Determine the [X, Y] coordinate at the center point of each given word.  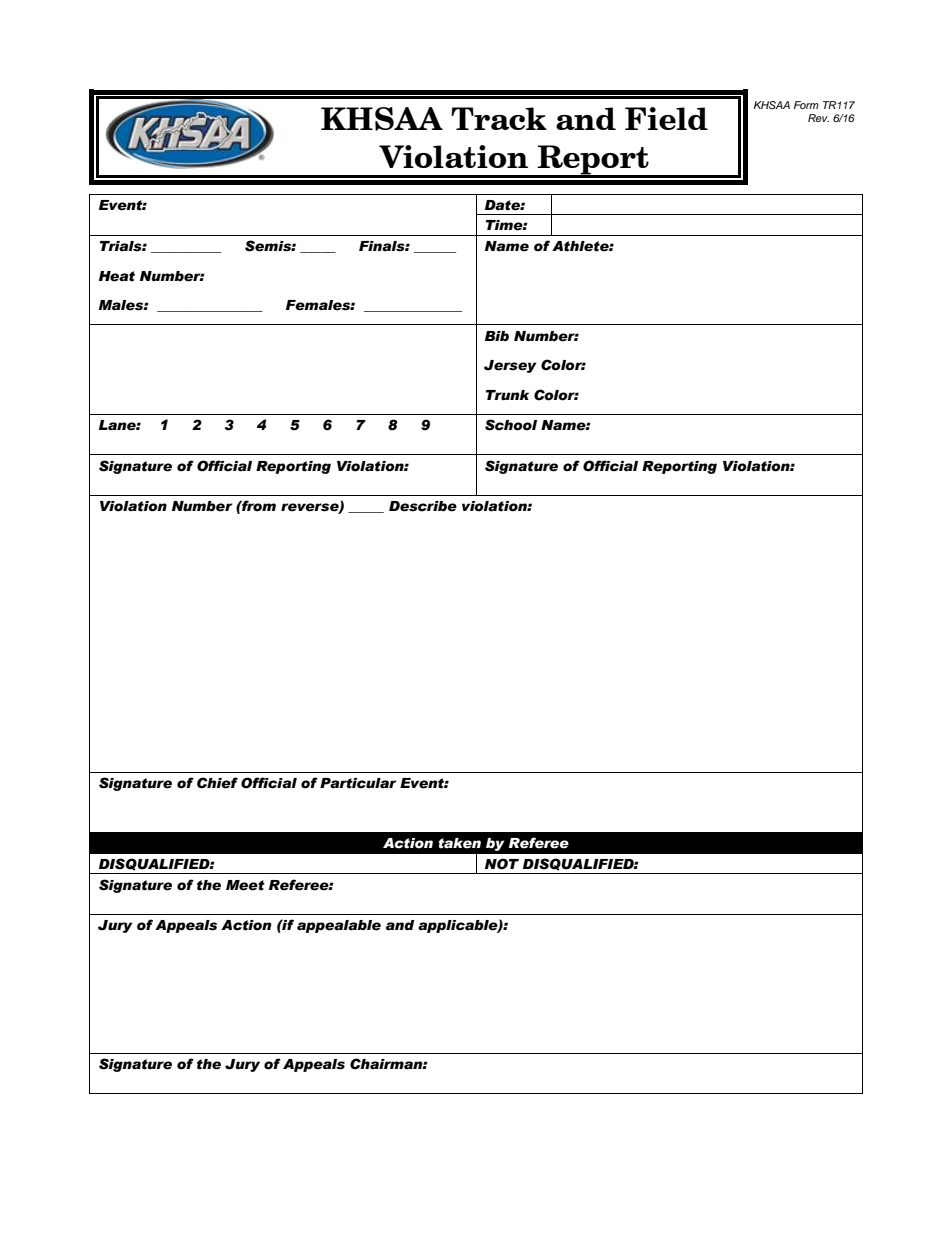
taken [459, 843]
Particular [358, 783]
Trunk [507, 395]
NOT [502, 864]
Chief [217, 783]
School [511, 425]
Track [499, 118]
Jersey [510, 366]
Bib [497, 336]
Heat [117, 276]
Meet [245, 885]
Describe [423, 506]
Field [666, 118]
